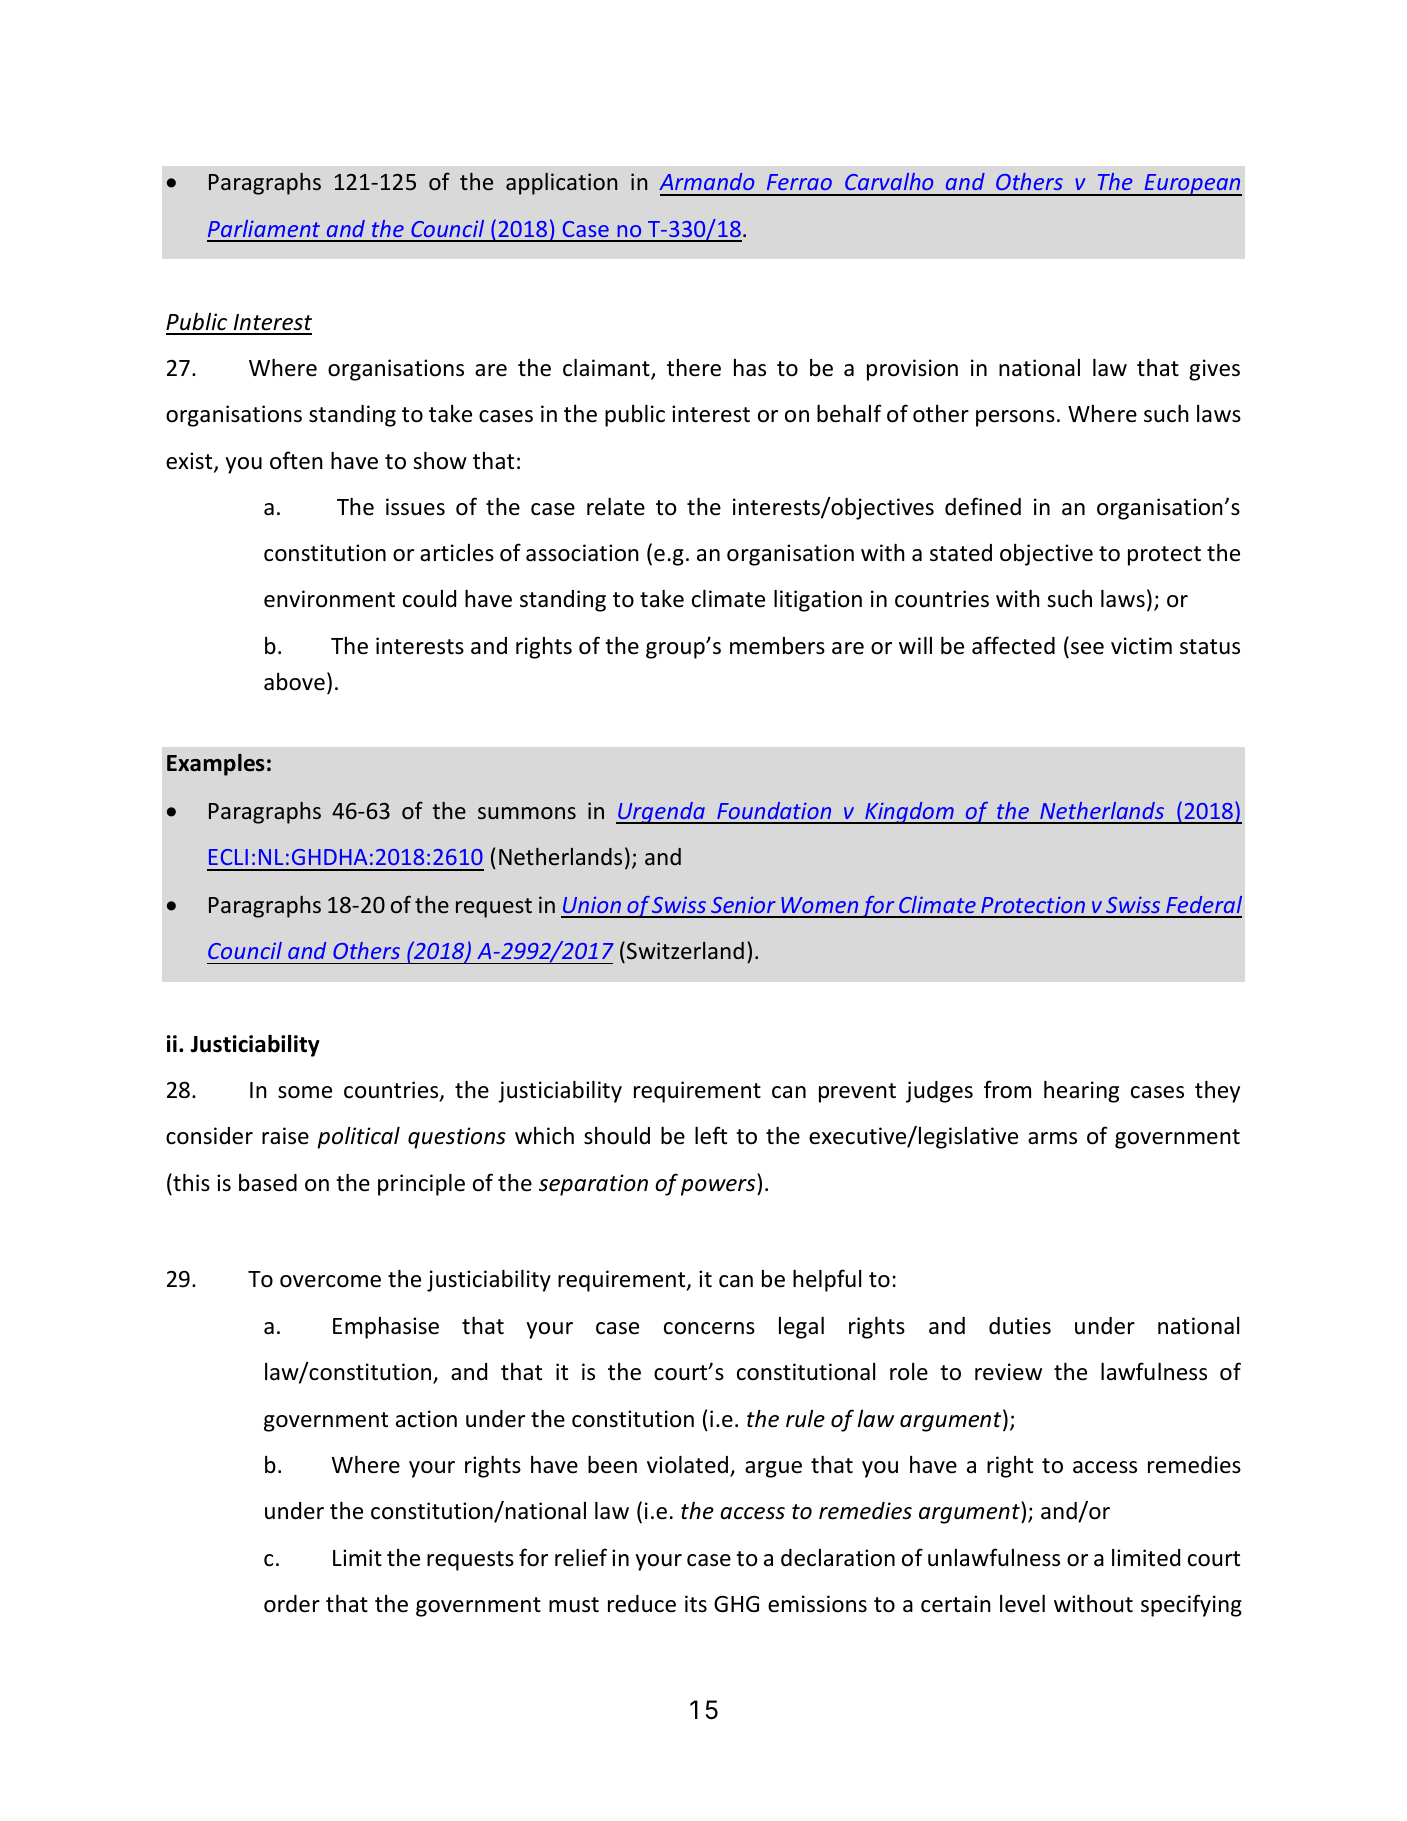  Describe the element at coordinates (292, 1604) in the document. I see `order` at that location.
